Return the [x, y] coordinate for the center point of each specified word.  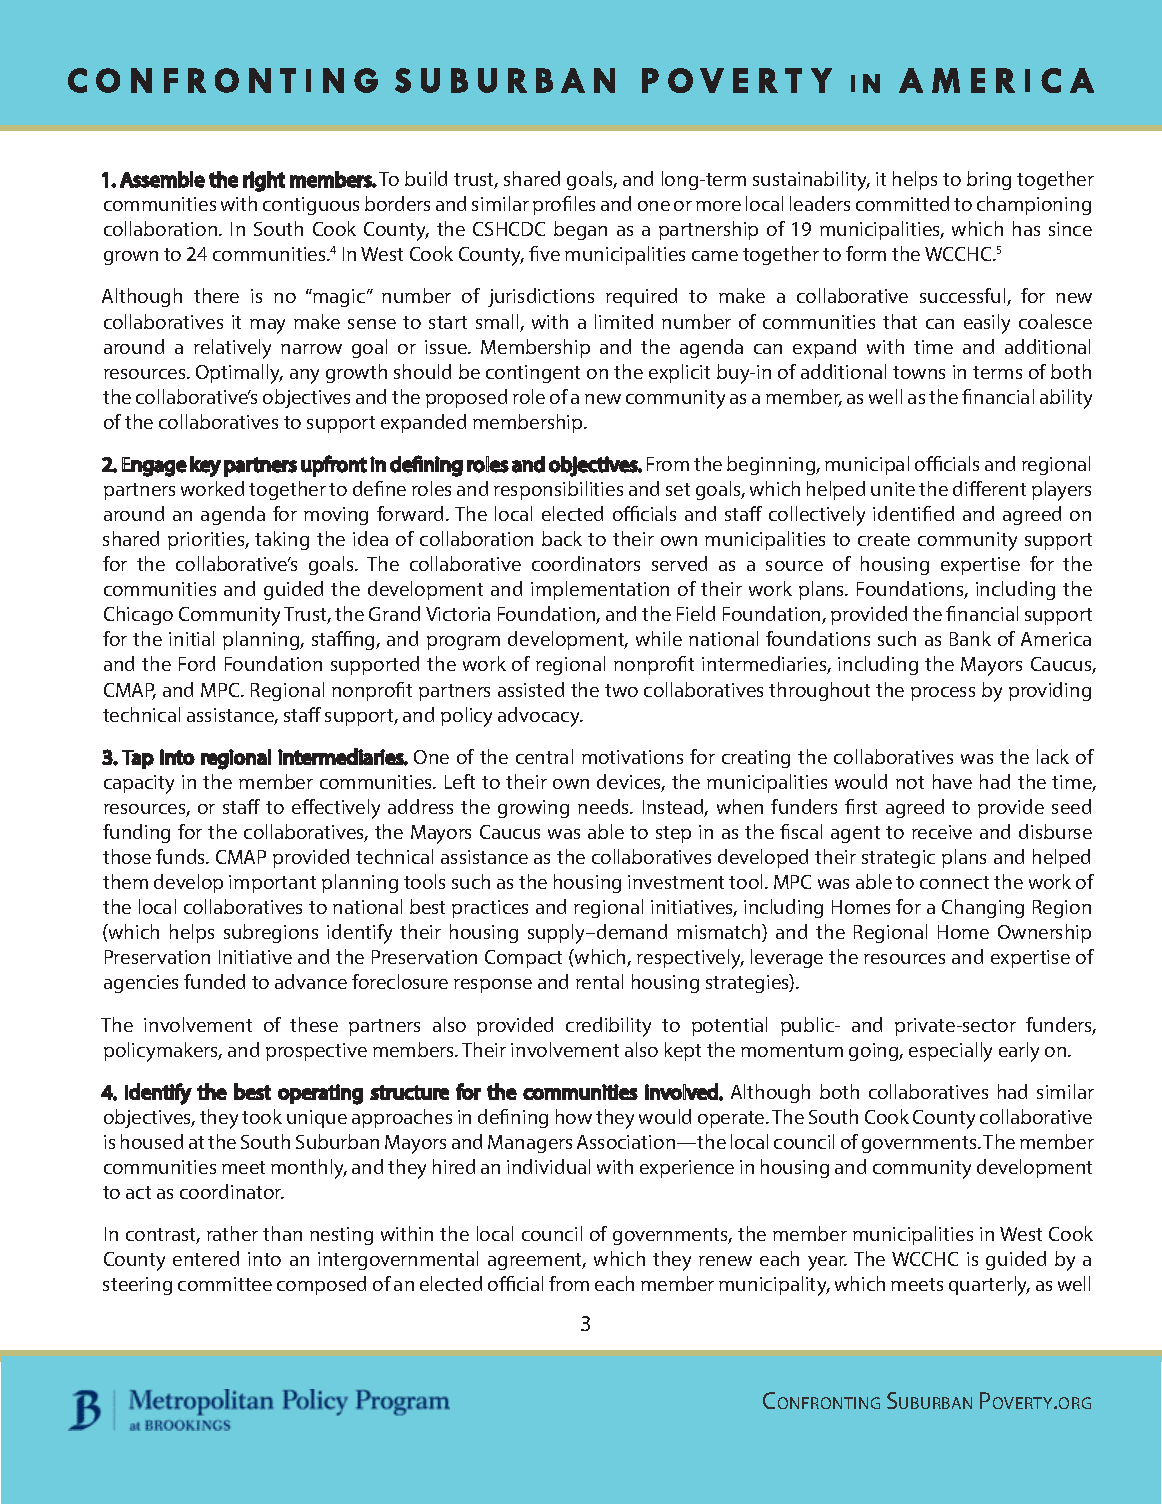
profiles [564, 205]
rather [232, 1233]
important [272, 884]
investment [676, 882]
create [884, 539]
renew [725, 1261]
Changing [983, 908]
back [562, 538]
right [264, 181]
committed [902, 203]
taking [282, 540]
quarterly [989, 1286]
